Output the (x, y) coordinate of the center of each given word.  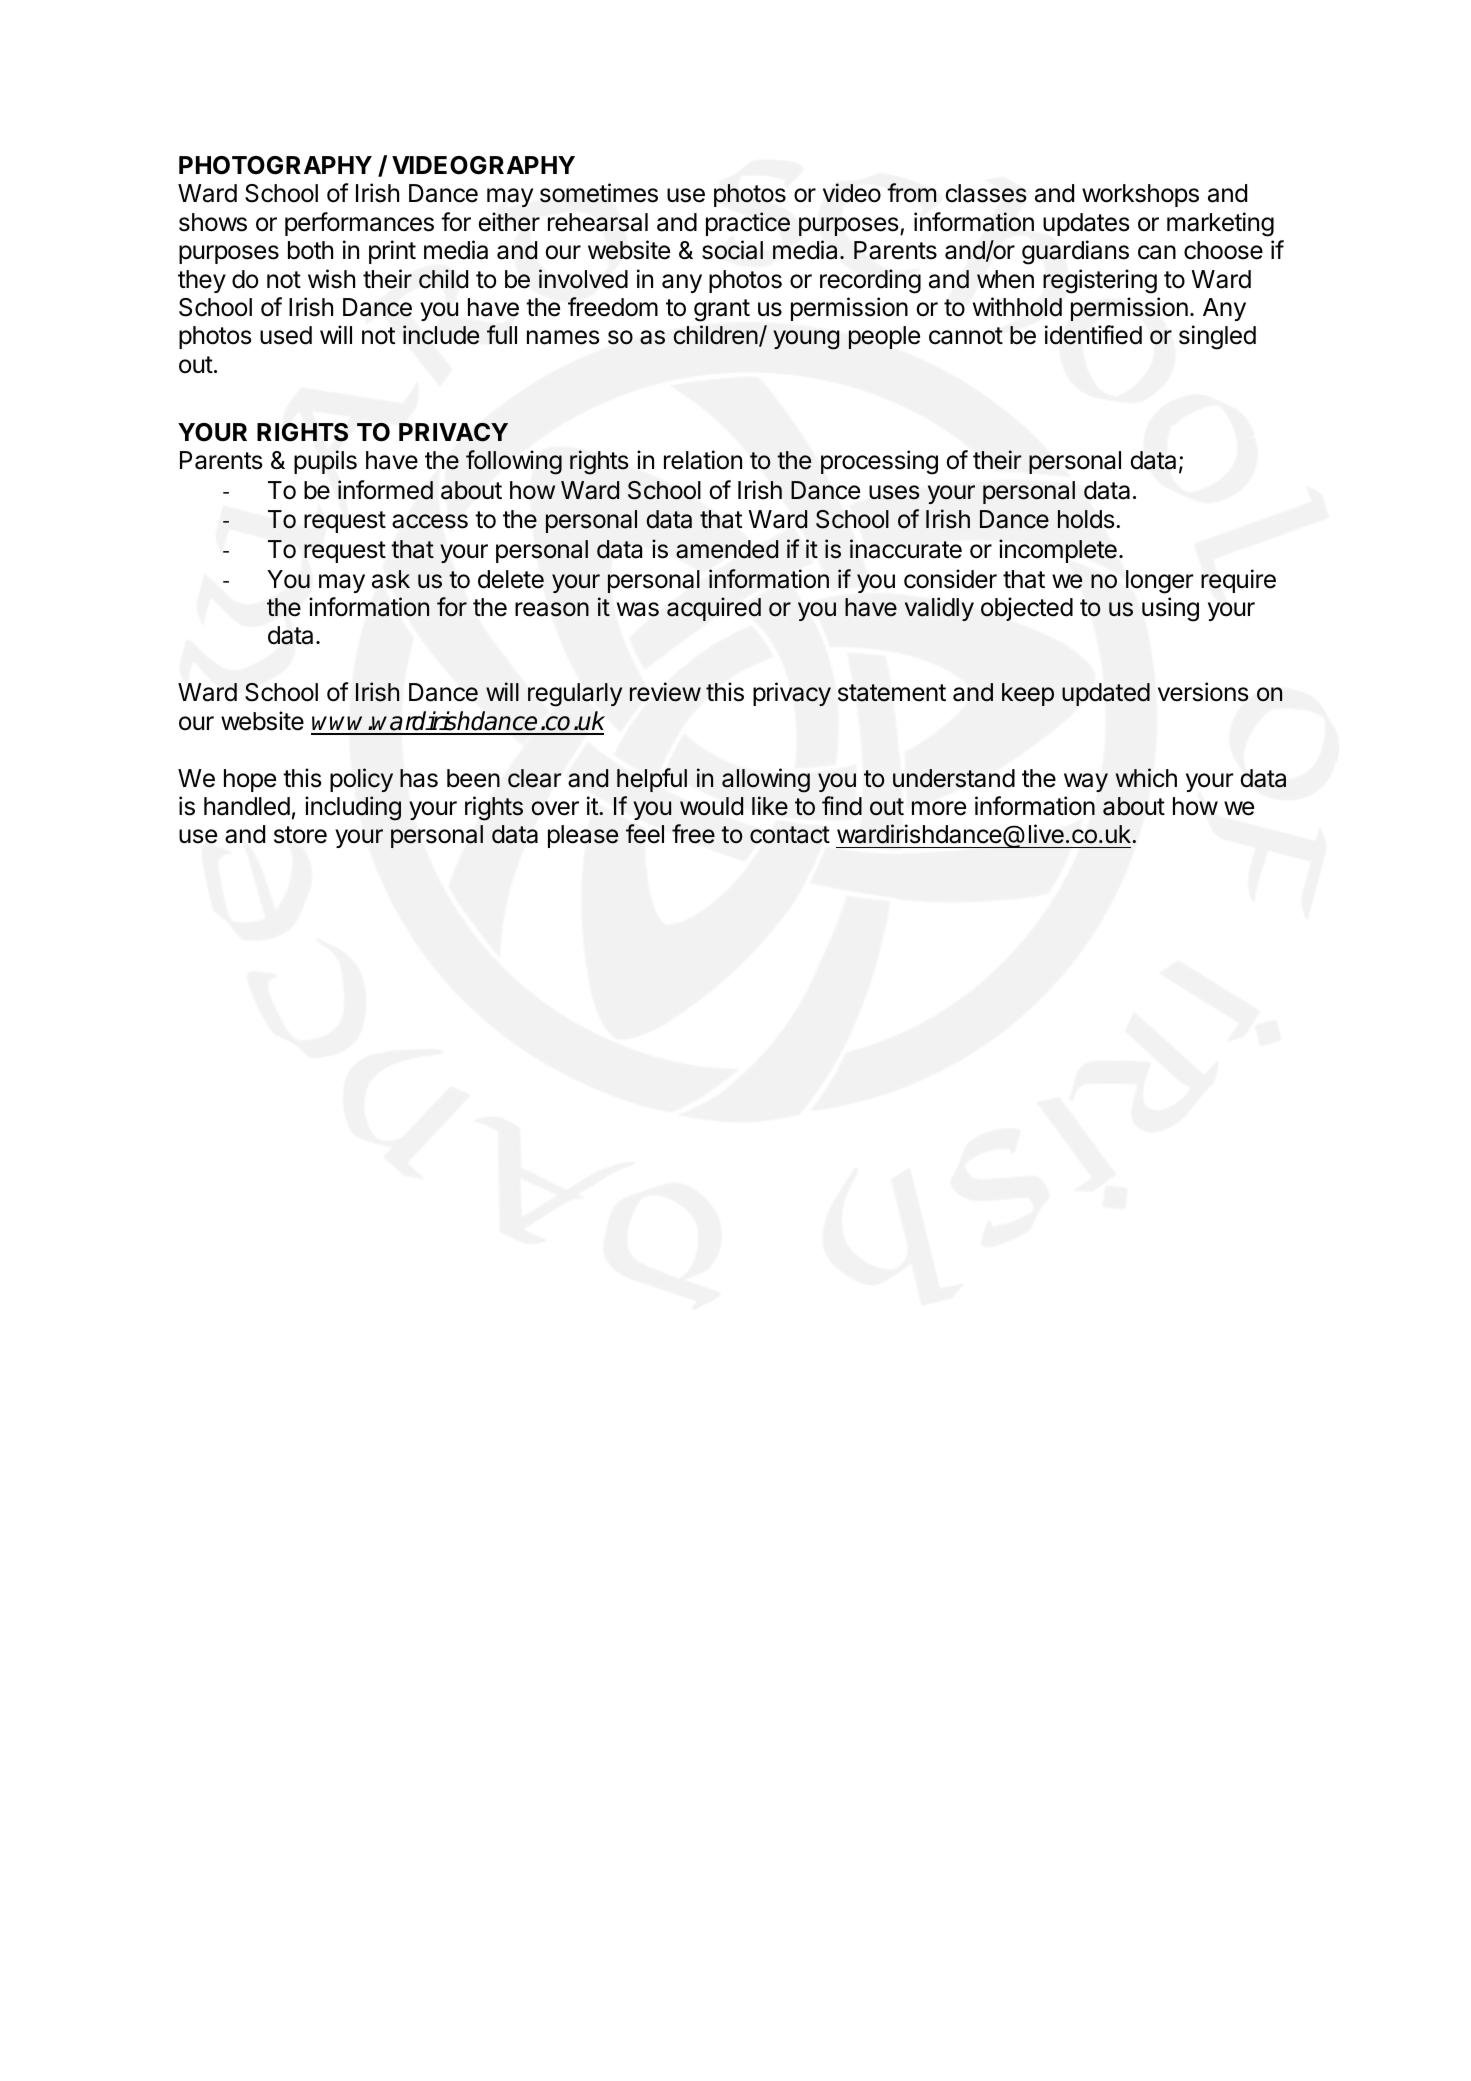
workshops (1140, 195)
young (806, 340)
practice (748, 224)
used (286, 335)
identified (1093, 335)
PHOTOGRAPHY (275, 165)
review (665, 692)
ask (391, 579)
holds (1086, 519)
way (1086, 782)
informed (385, 490)
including (353, 808)
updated (1106, 694)
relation (703, 460)
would (711, 806)
